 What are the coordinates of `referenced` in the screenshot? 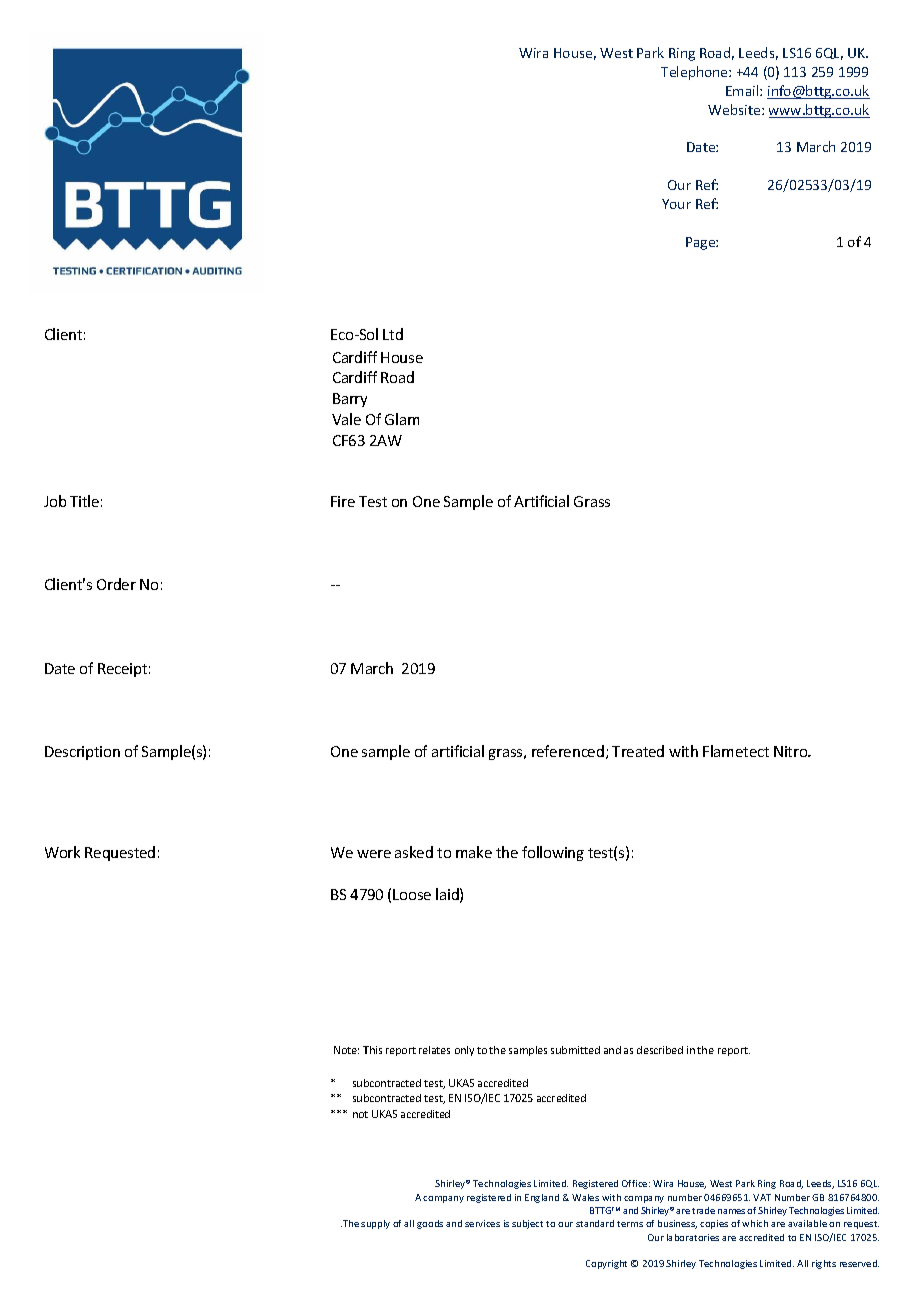 It's located at (568, 751).
